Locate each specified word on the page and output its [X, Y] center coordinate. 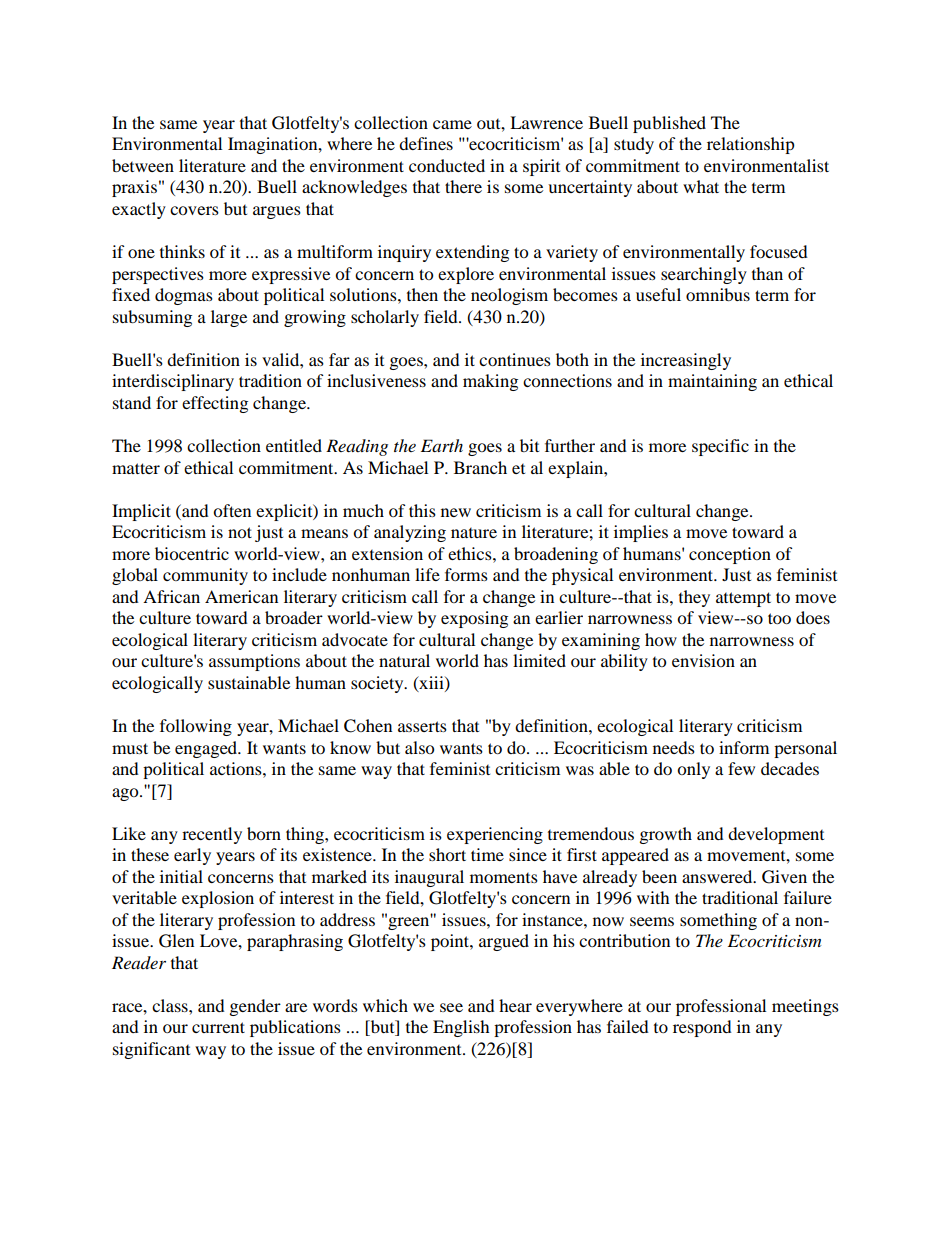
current [218, 1027]
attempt [743, 599]
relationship [751, 145]
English [461, 1028]
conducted [447, 165]
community [205, 576]
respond [702, 1028]
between [143, 165]
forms [466, 574]
